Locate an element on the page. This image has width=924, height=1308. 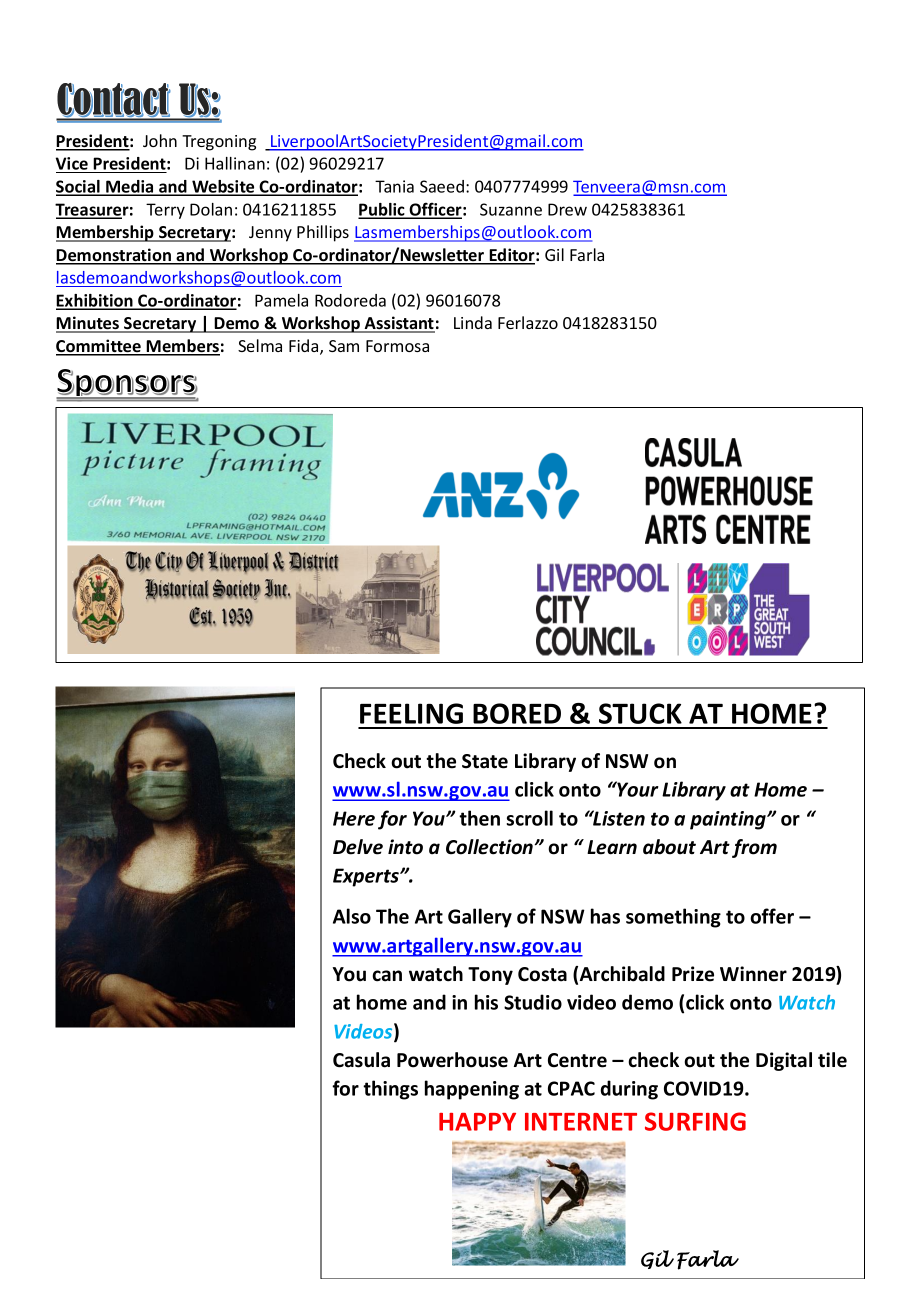
happening is located at coordinates (472, 1090).
